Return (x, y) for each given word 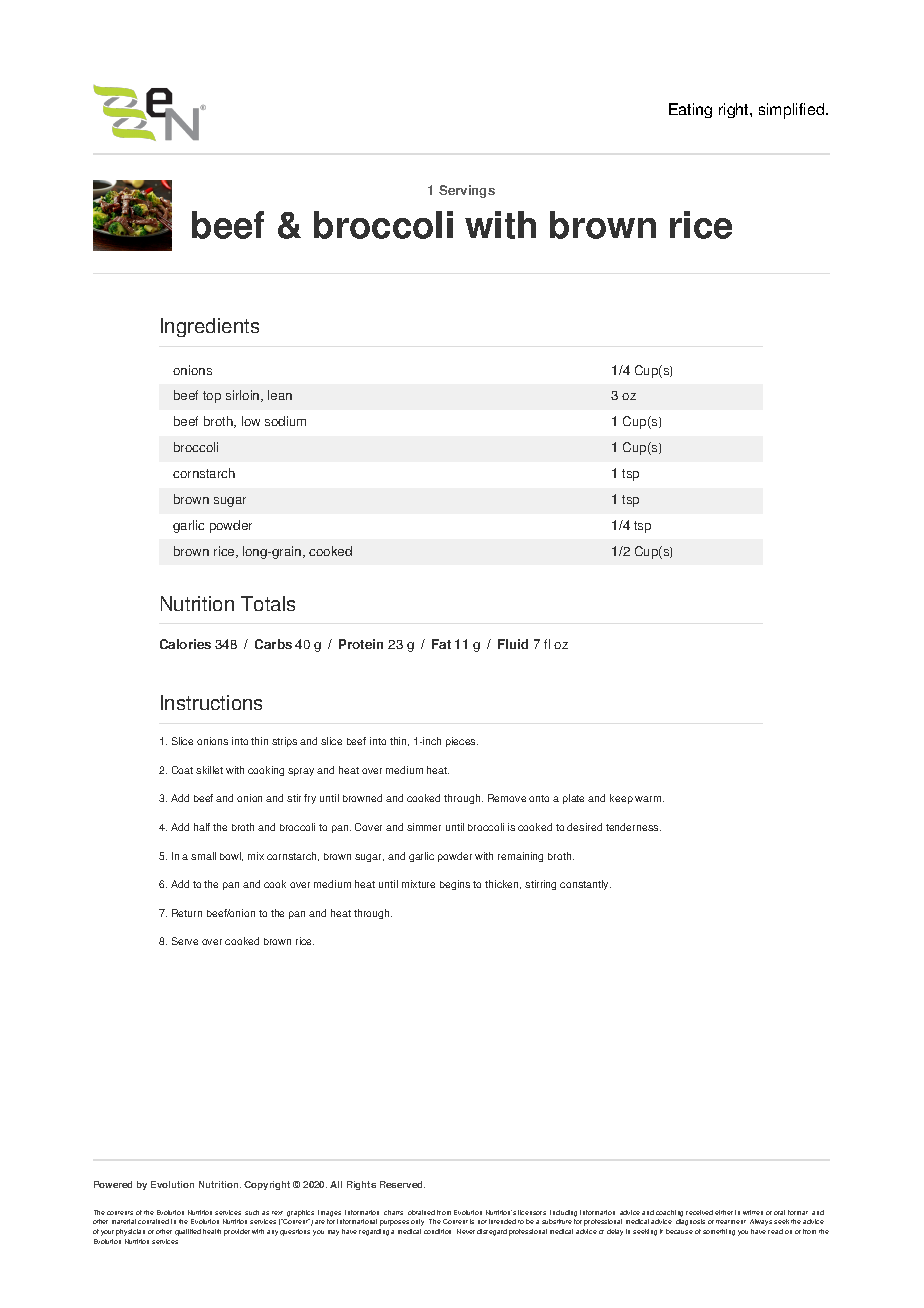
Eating (690, 110)
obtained (421, 1212)
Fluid (513, 644)
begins (455, 885)
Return (187, 913)
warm (649, 799)
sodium (285, 421)
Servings (467, 191)
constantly (585, 885)
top (212, 397)
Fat (441, 644)
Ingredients (210, 327)
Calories (185, 644)
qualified (188, 1232)
